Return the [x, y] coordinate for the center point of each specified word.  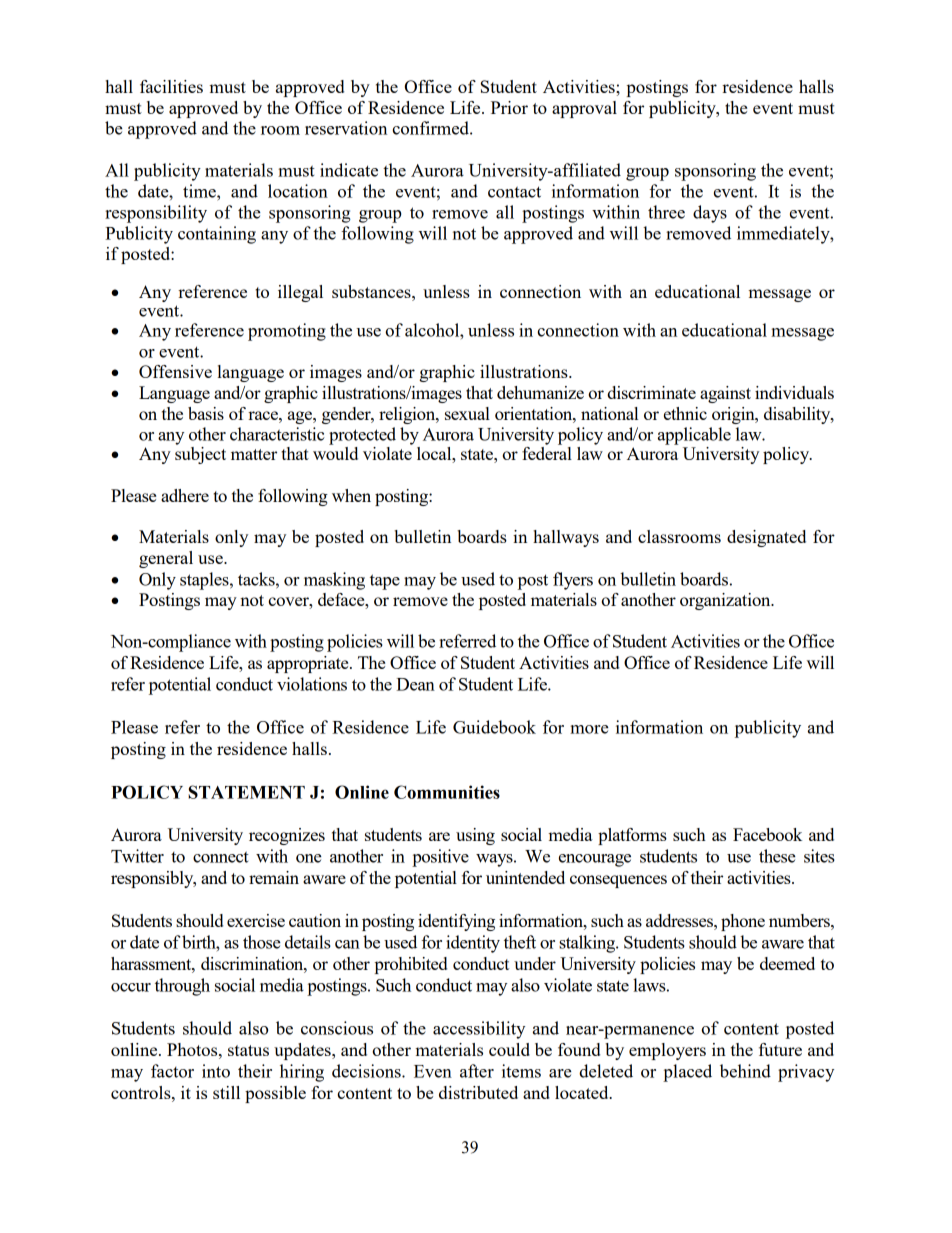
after [477, 1071]
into [216, 1071]
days [710, 214]
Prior [509, 107]
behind [745, 1071]
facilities [171, 86]
